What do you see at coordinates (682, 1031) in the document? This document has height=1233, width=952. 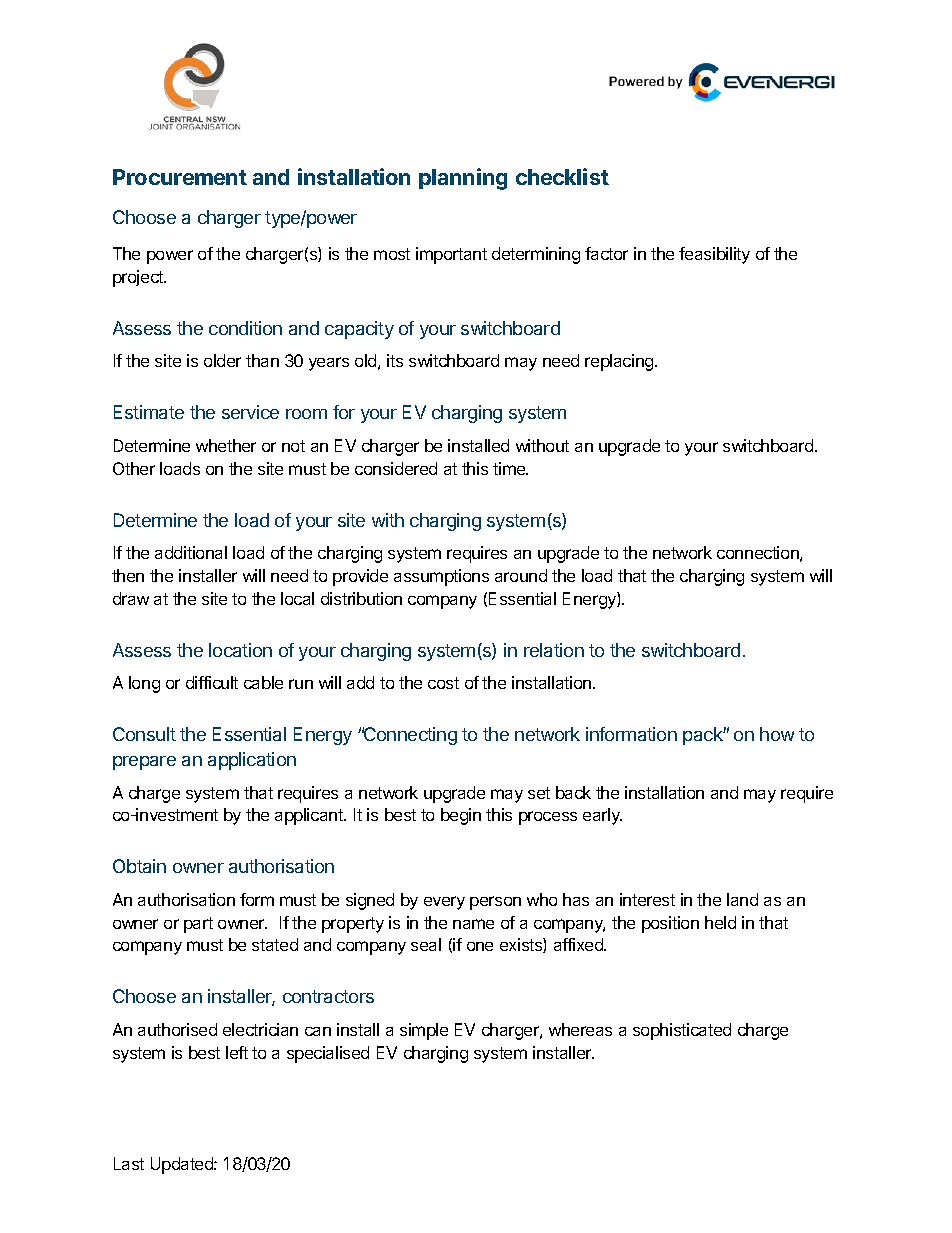 I see `sophisticated` at bounding box center [682, 1031].
